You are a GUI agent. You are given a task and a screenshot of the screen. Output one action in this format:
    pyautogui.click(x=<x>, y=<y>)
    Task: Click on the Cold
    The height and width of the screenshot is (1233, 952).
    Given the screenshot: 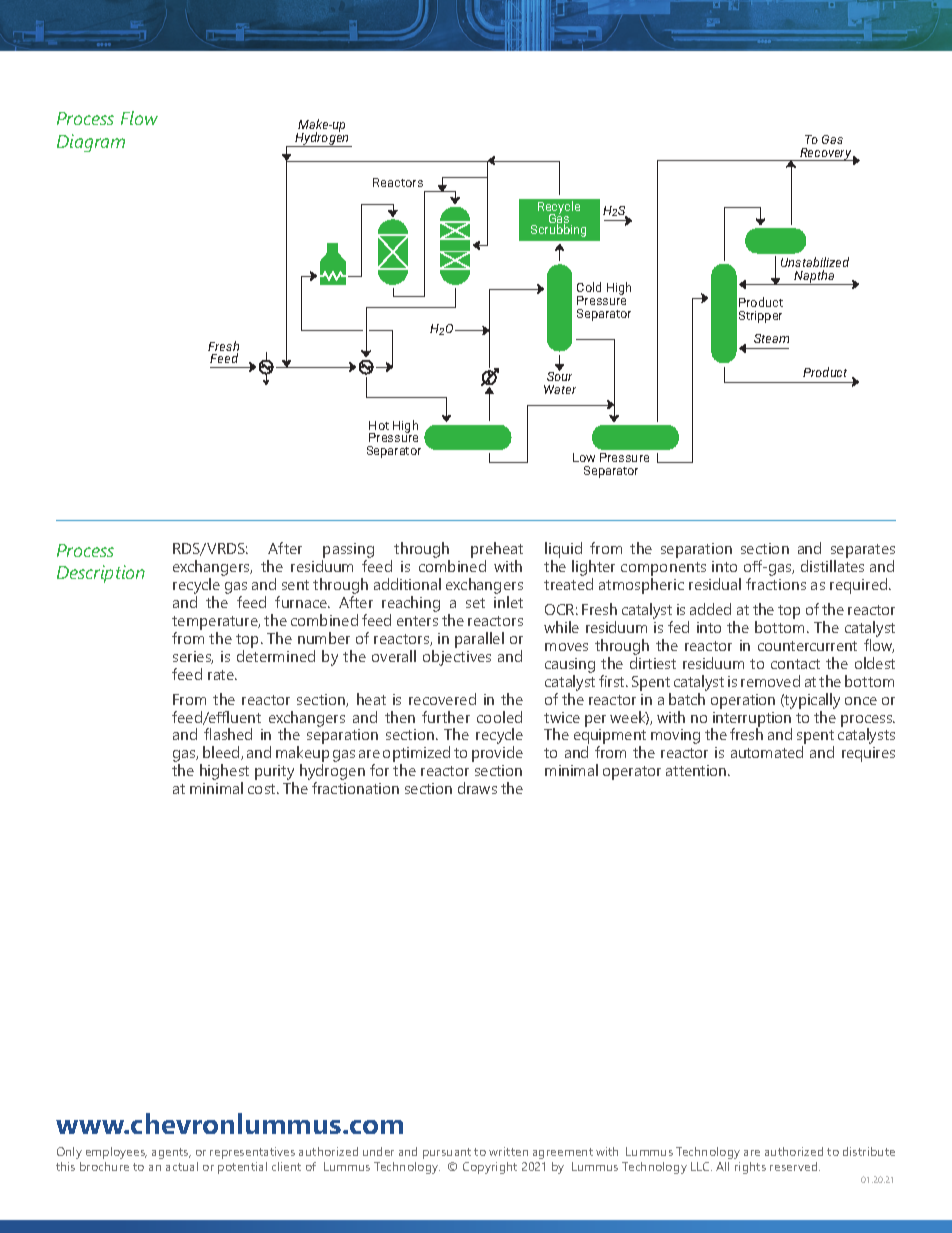 What is the action you would take?
    pyautogui.click(x=589, y=287)
